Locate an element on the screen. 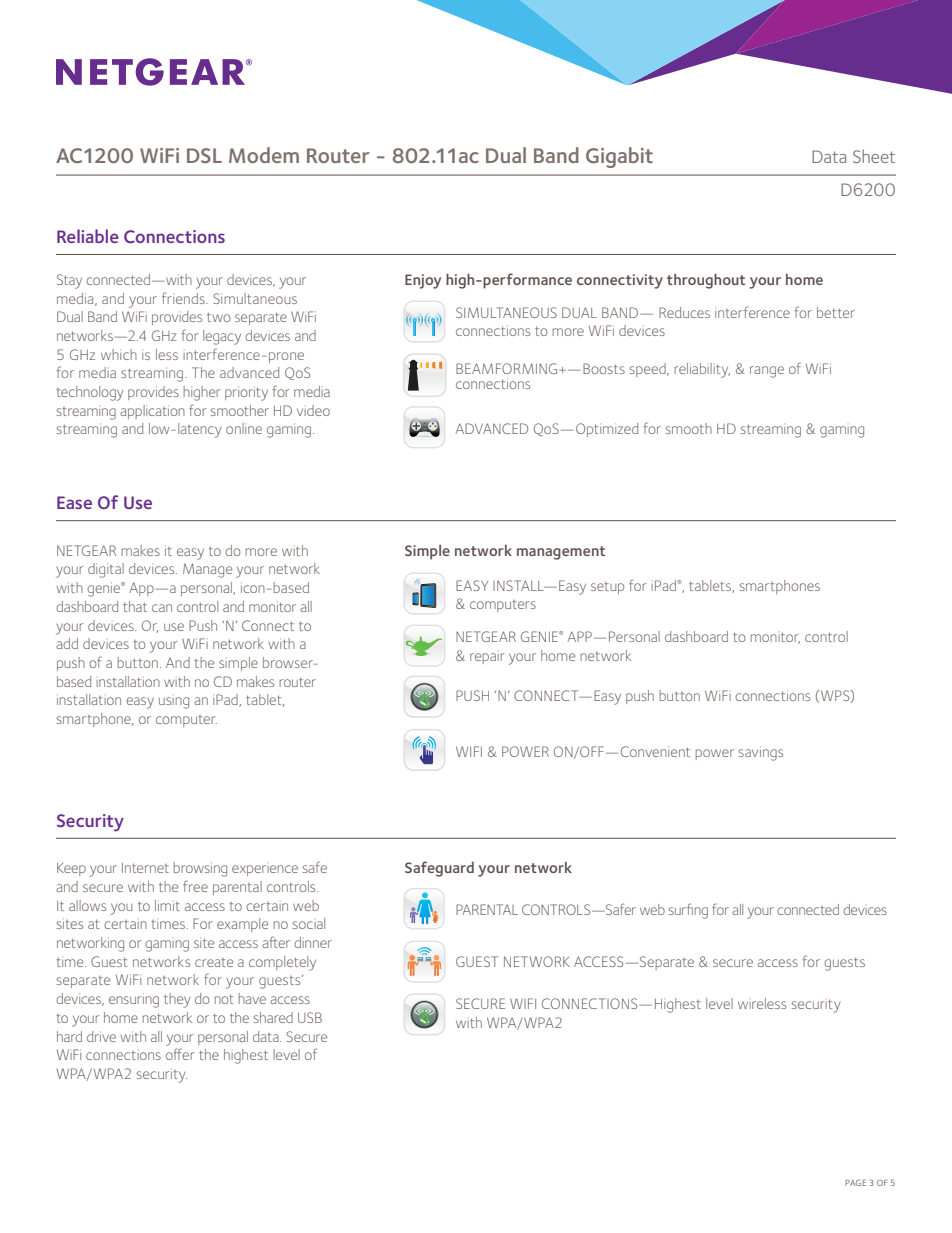 The image size is (952, 1233). USB is located at coordinates (310, 1017).
